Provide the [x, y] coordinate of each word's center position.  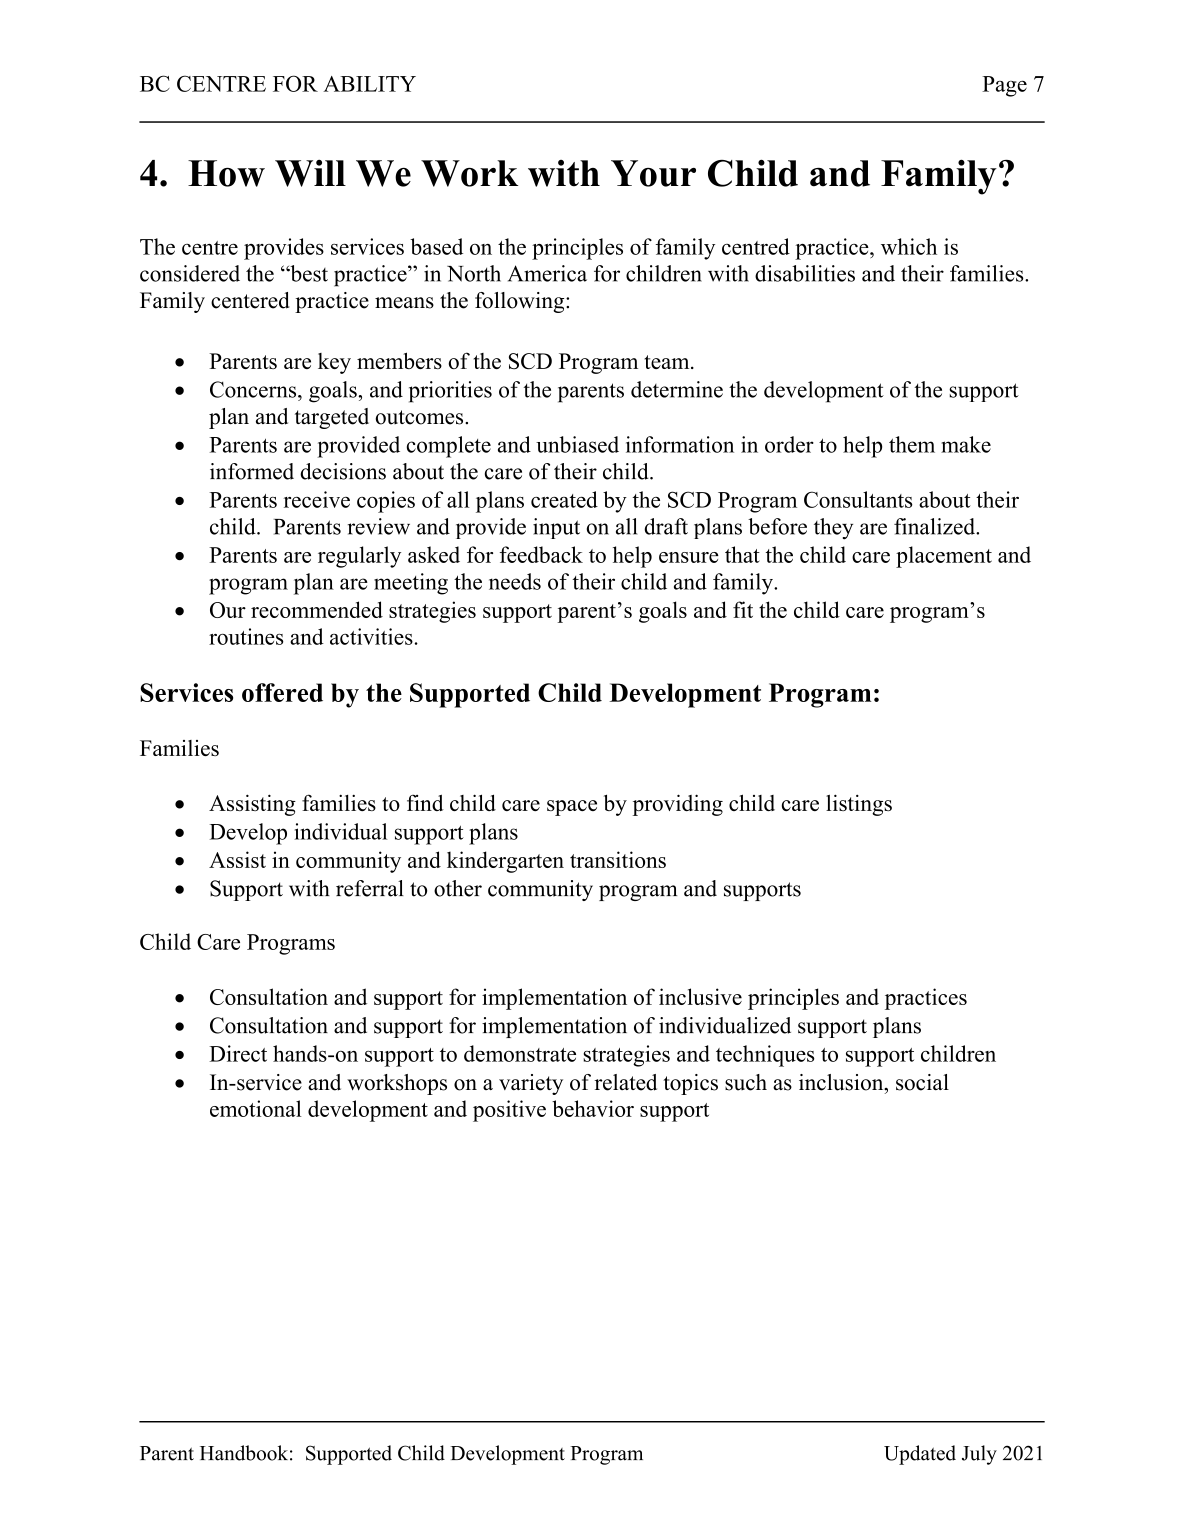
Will [310, 173]
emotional [256, 1108]
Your [653, 173]
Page [1004, 86]
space [572, 808]
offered [282, 692]
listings [859, 805]
